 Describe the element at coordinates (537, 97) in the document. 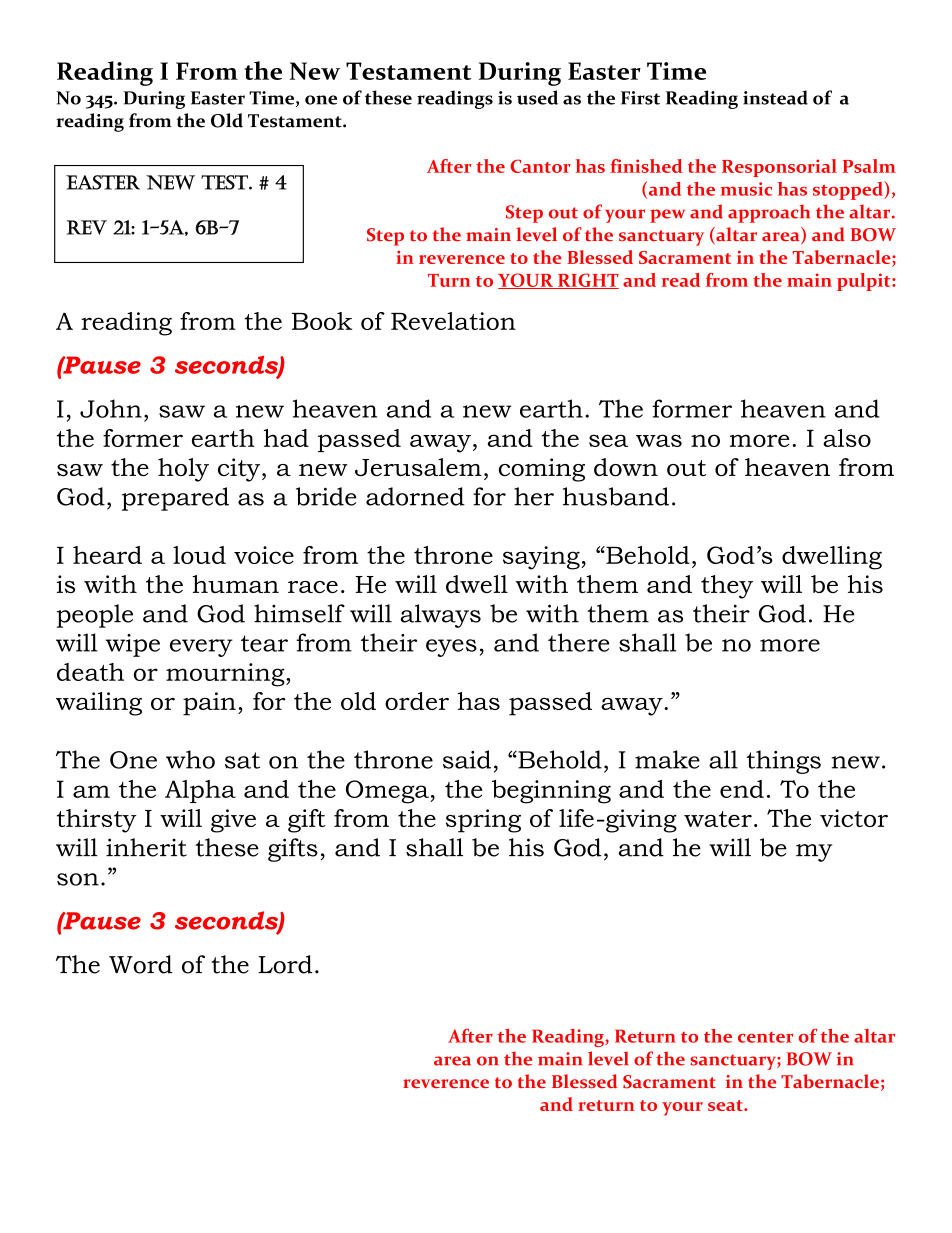

I see `used` at that location.
